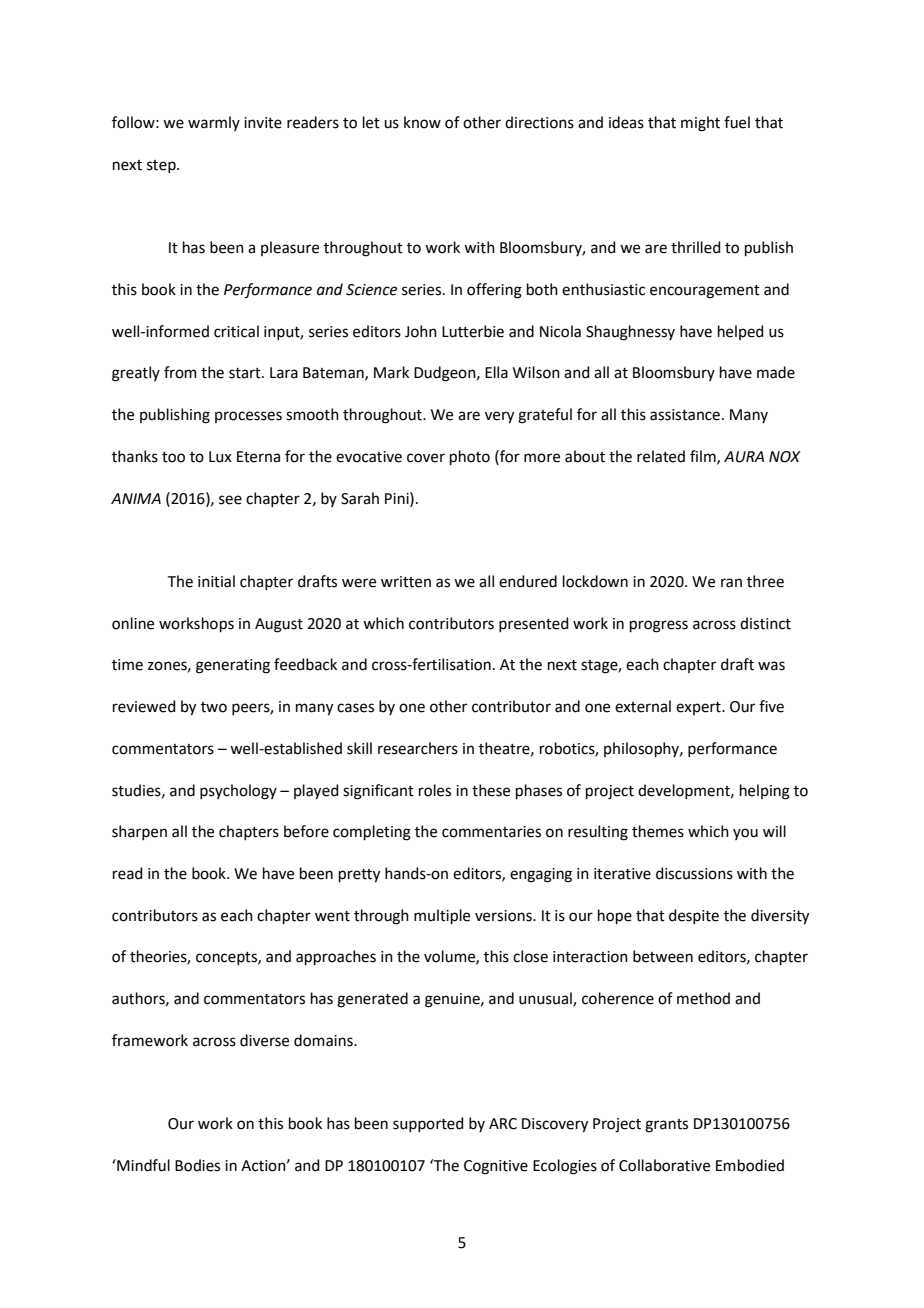 The width and height of the image is (924, 1308). I want to click on Bodies, so click(197, 1165).
